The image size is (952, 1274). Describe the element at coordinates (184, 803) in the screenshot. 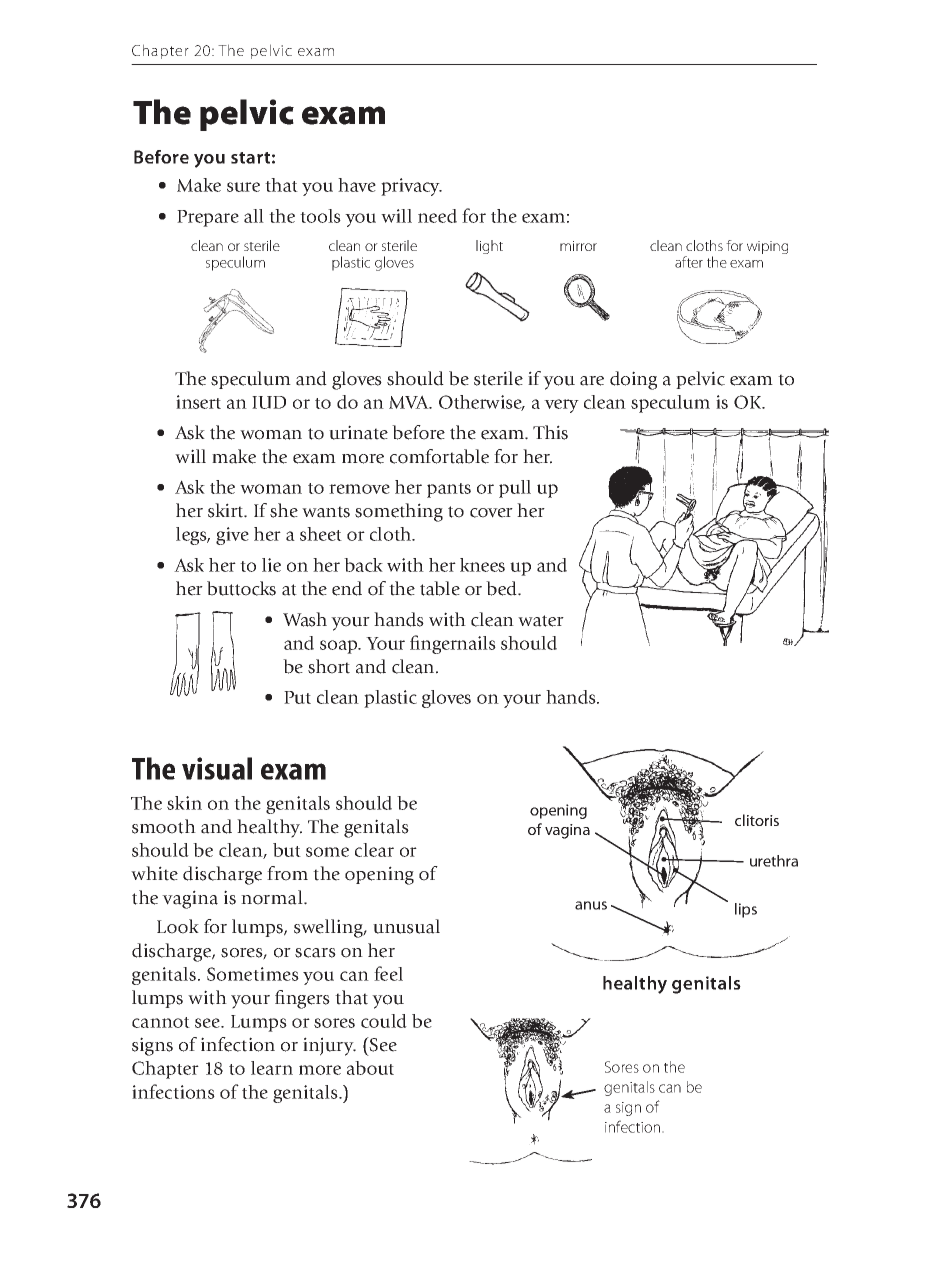

I see `skin` at that location.
